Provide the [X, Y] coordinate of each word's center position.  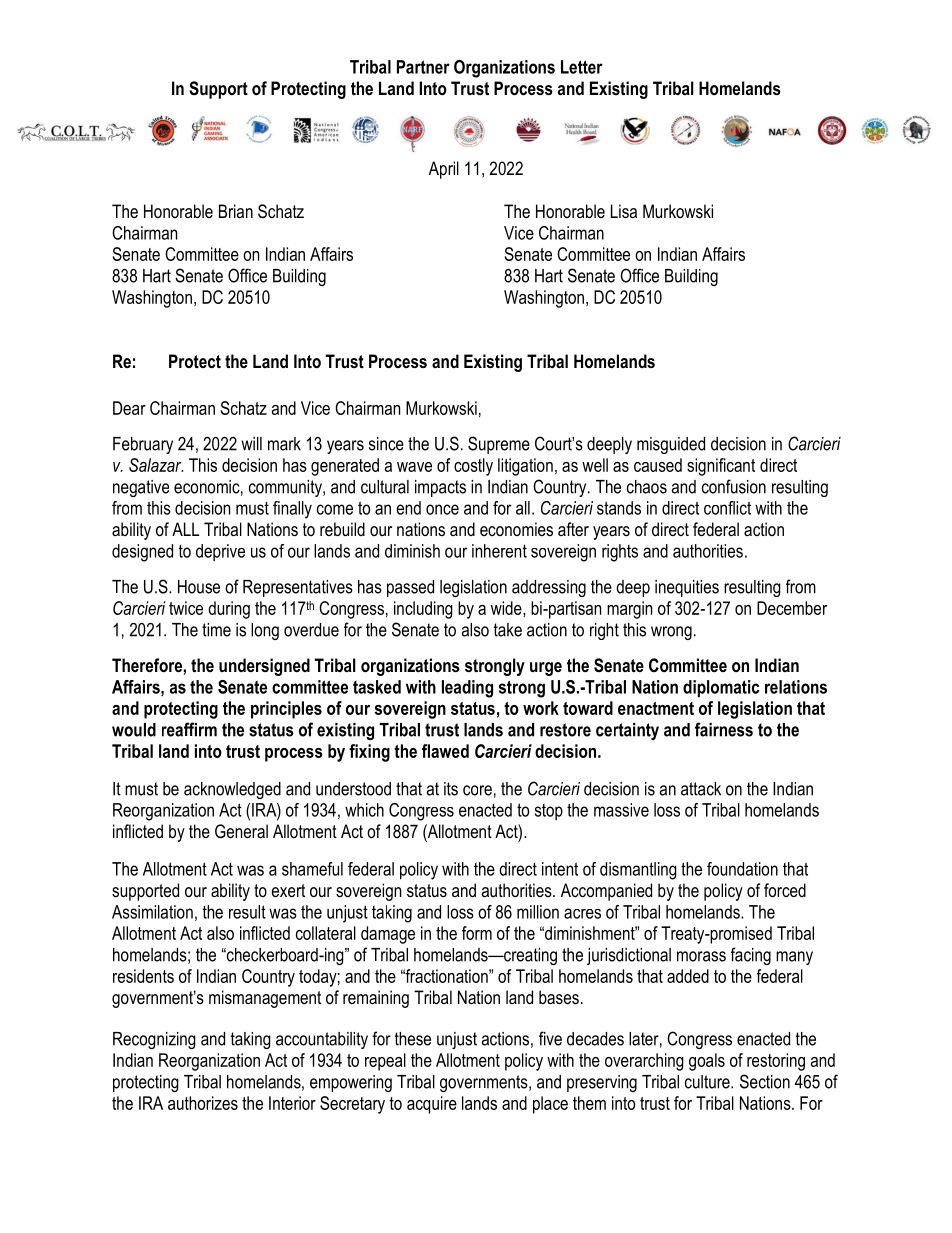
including [423, 610]
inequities [687, 588]
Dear [129, 408]
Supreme [499, 445]
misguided [671, 445]
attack [701, 789]
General [241, 831]
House [199, 587]
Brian [236, 211]
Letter [582, 67]
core [477, 790]
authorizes [203, 1103]
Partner [423, 67]
